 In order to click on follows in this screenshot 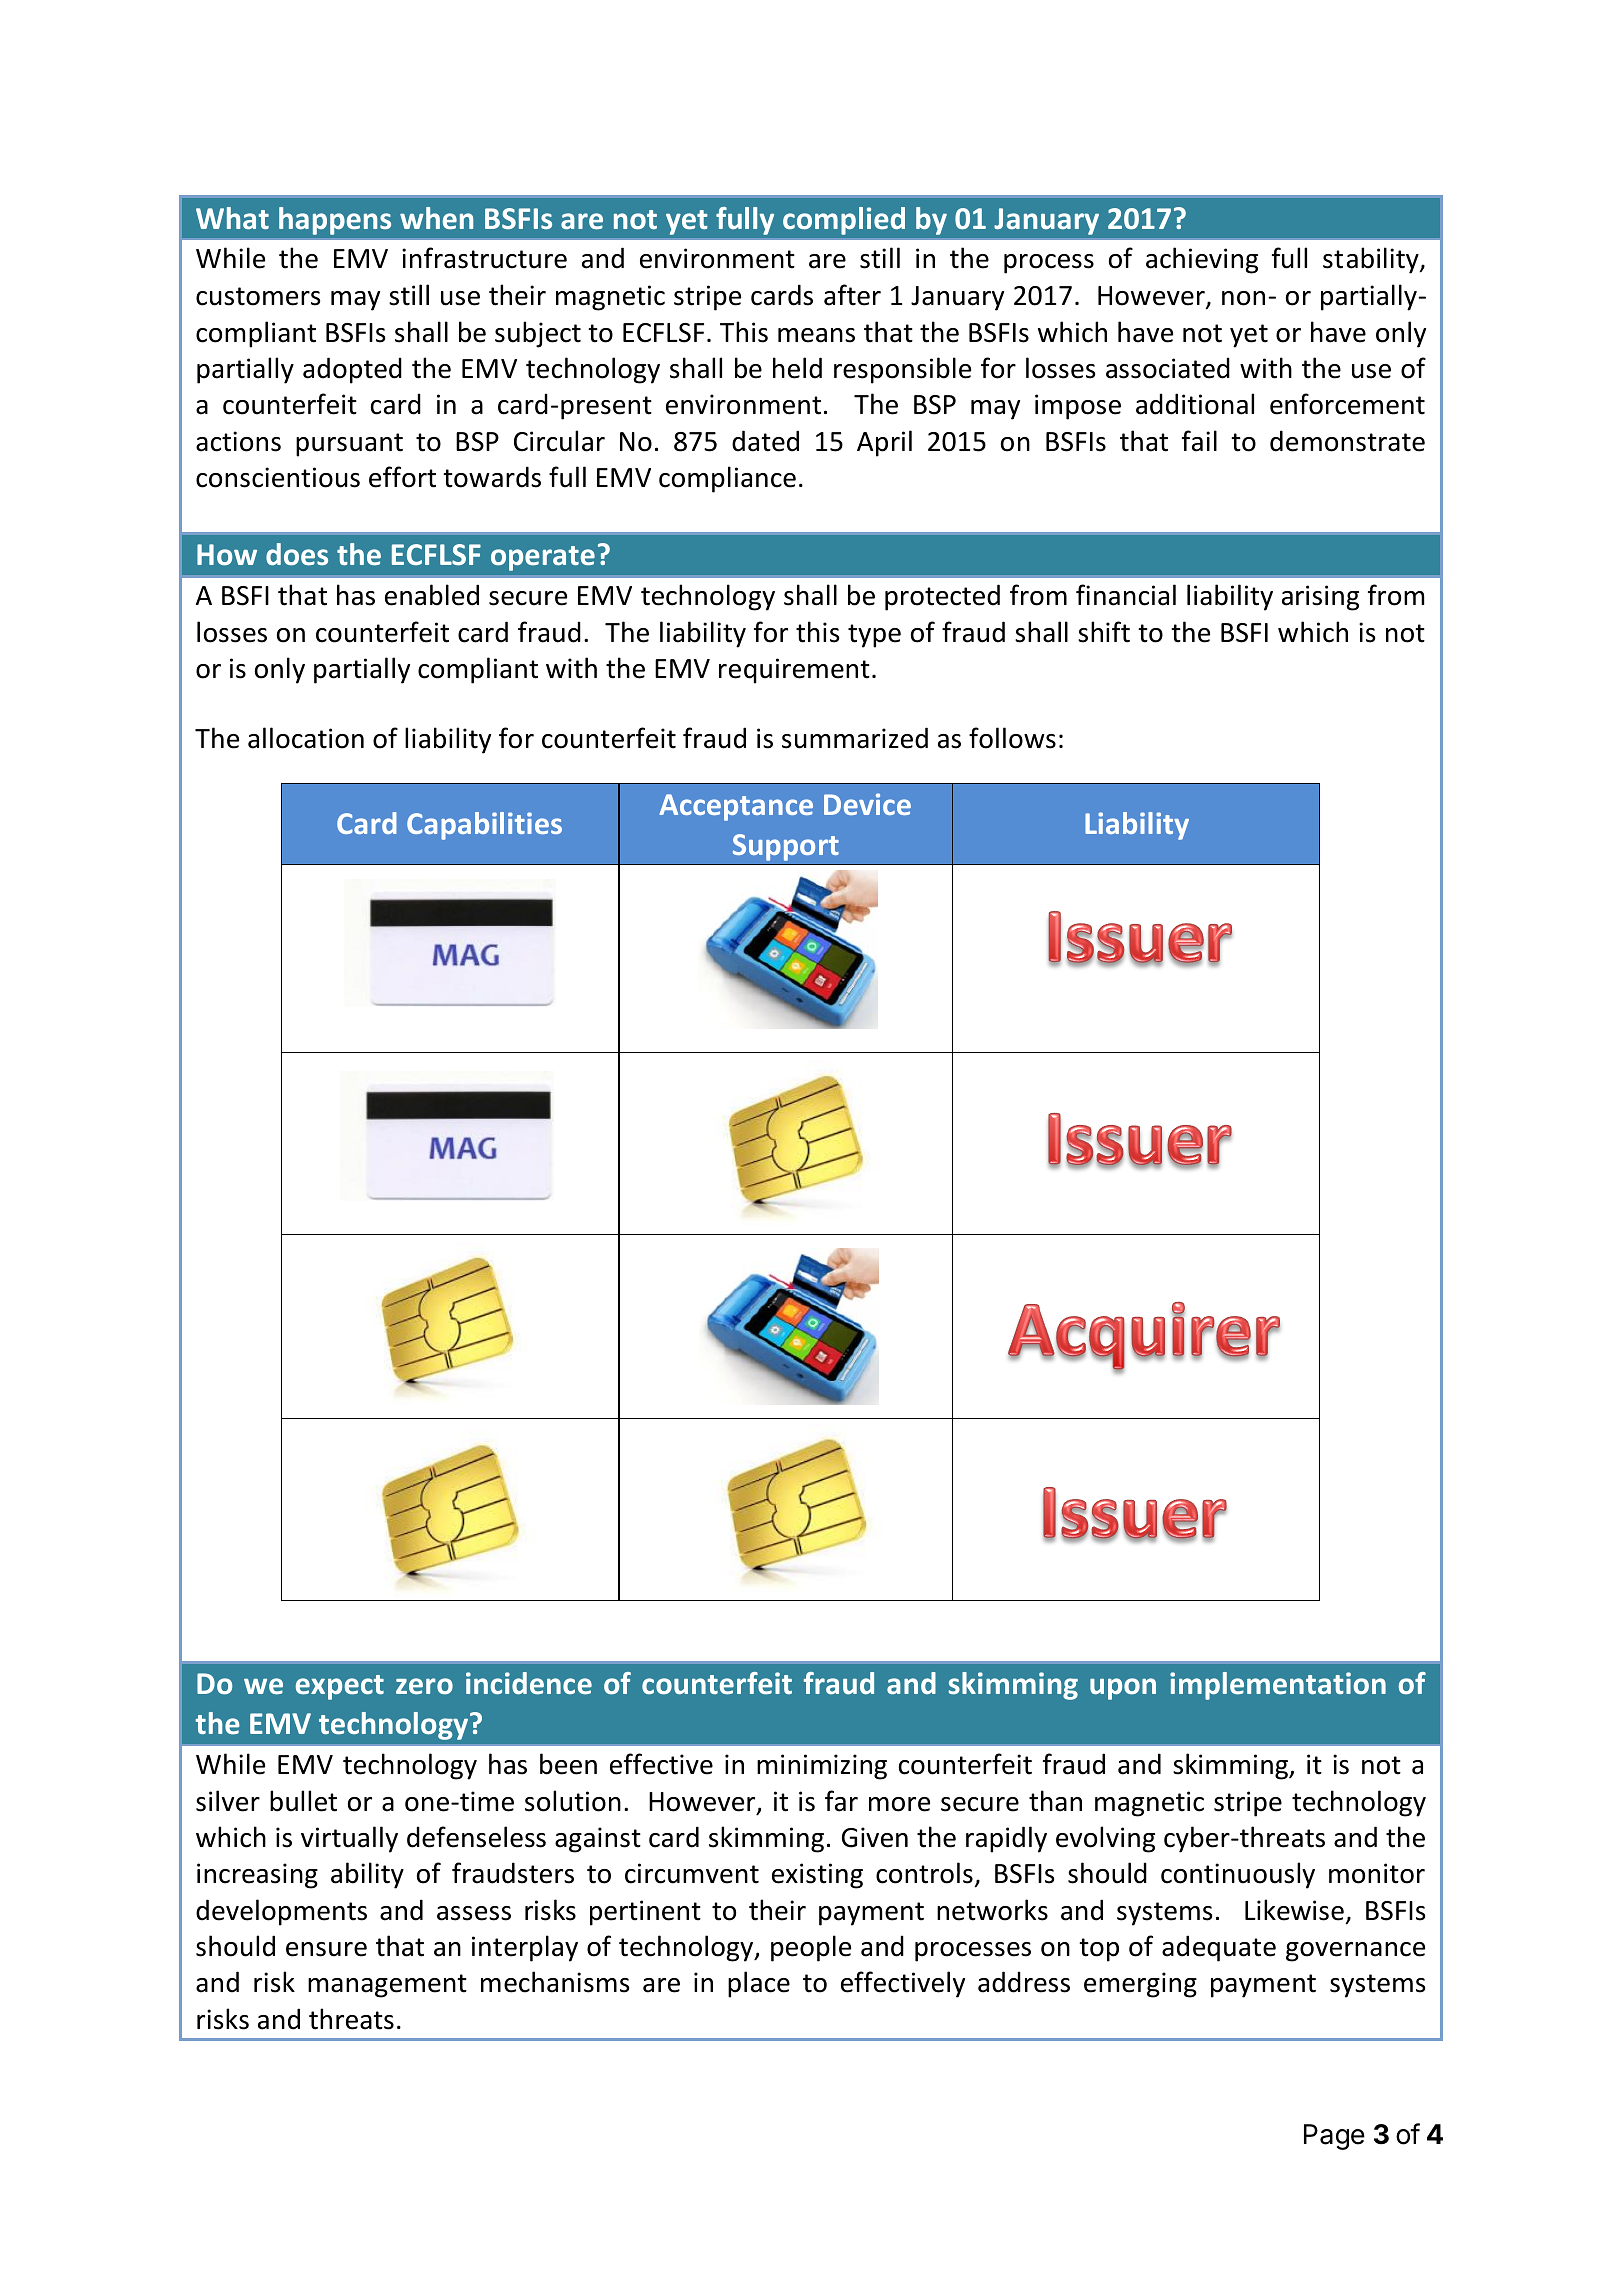, I will do `click(1012, 738)`.
